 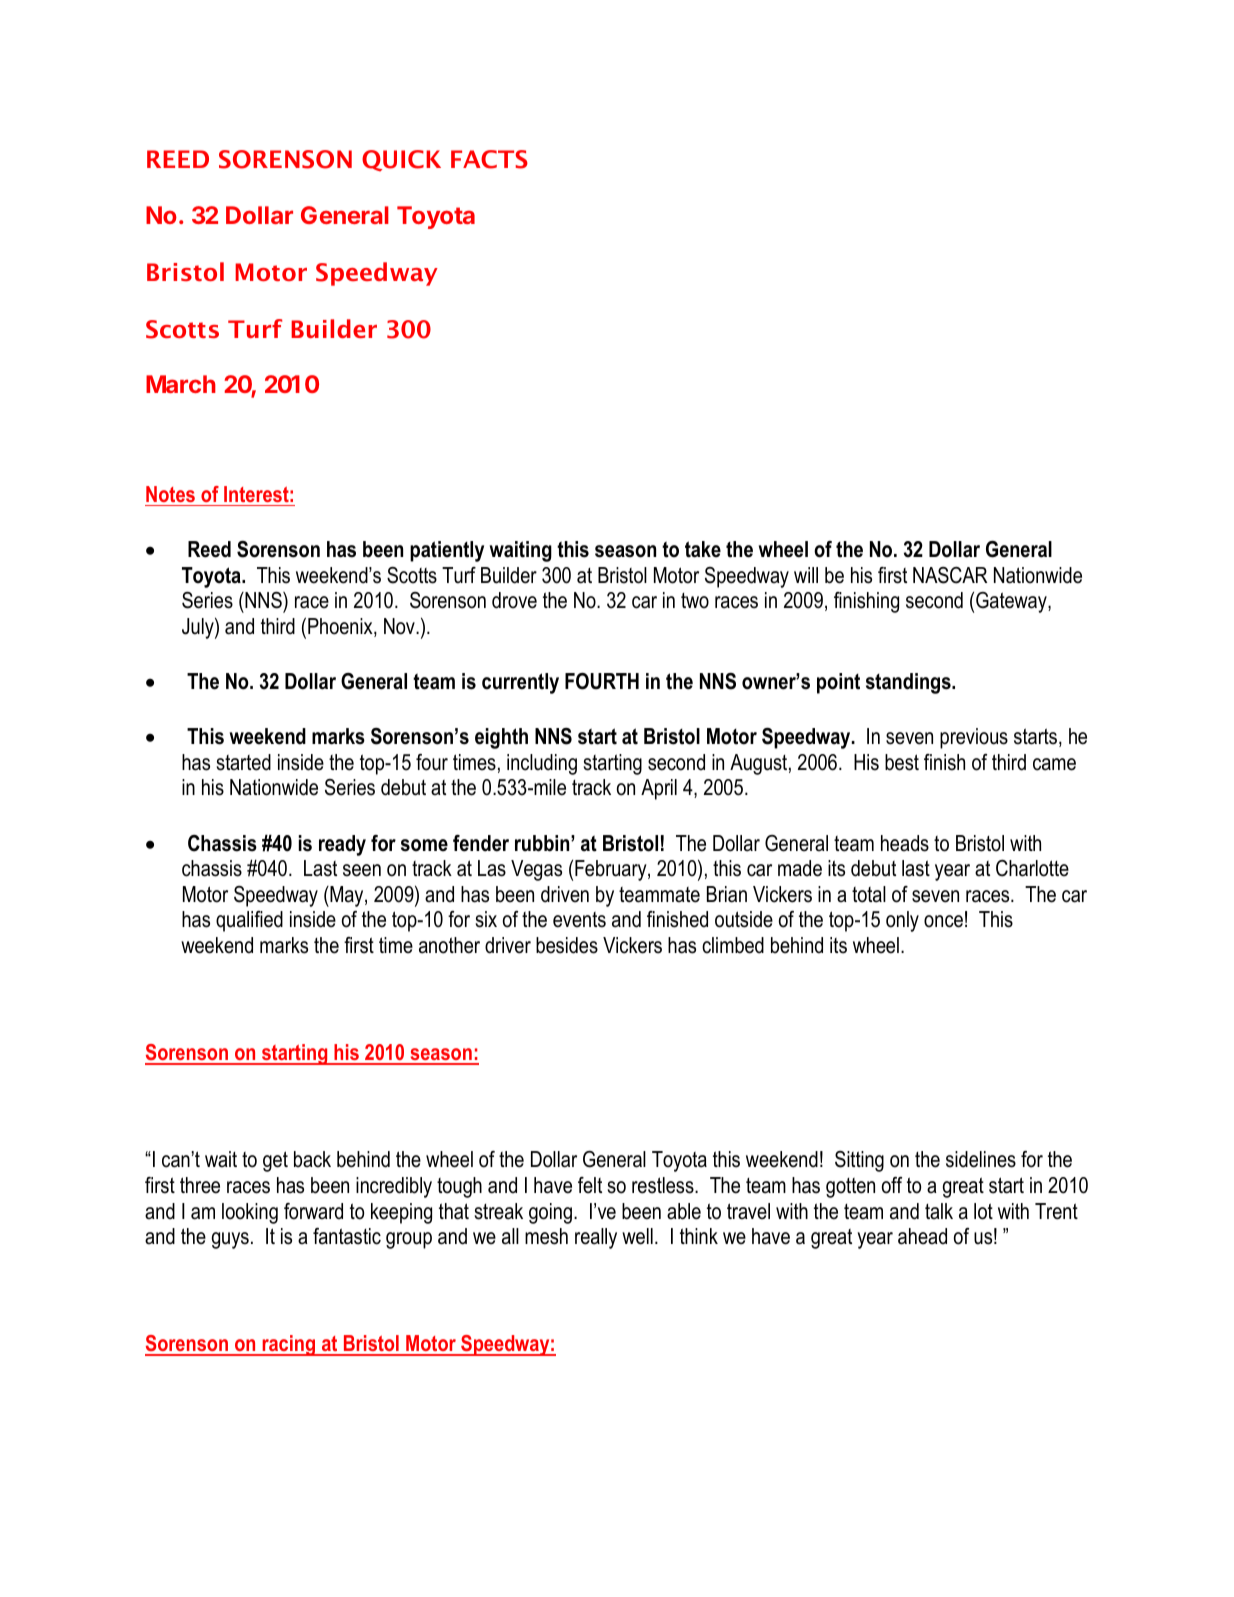 What do you see at coordinates (401, 161) in the screenshot?
I see `QUICK` at bounding box center [401, 161].
